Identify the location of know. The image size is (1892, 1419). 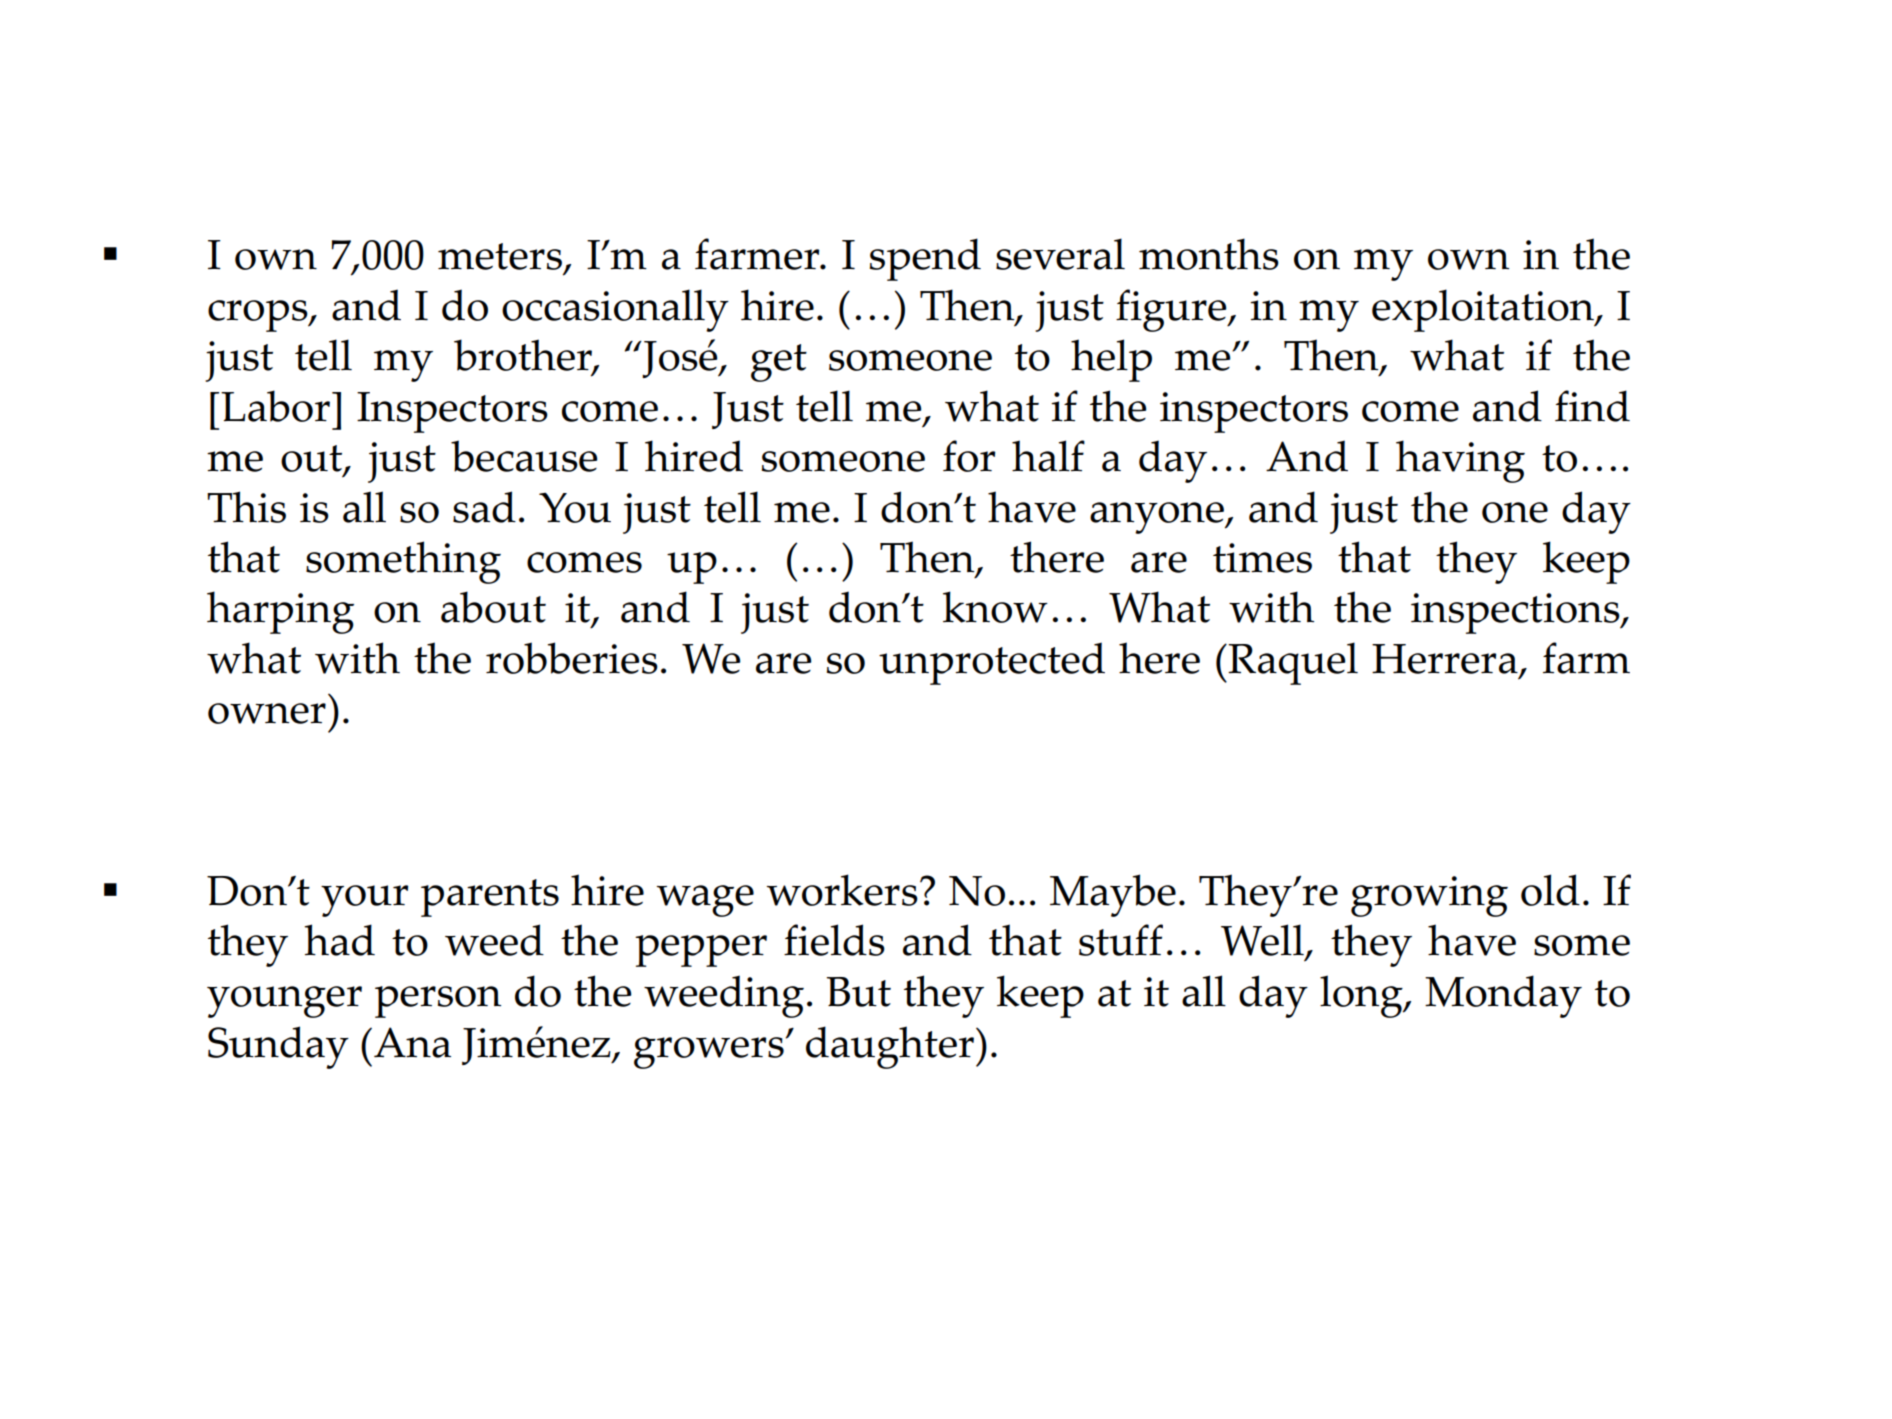
(995, 607).
